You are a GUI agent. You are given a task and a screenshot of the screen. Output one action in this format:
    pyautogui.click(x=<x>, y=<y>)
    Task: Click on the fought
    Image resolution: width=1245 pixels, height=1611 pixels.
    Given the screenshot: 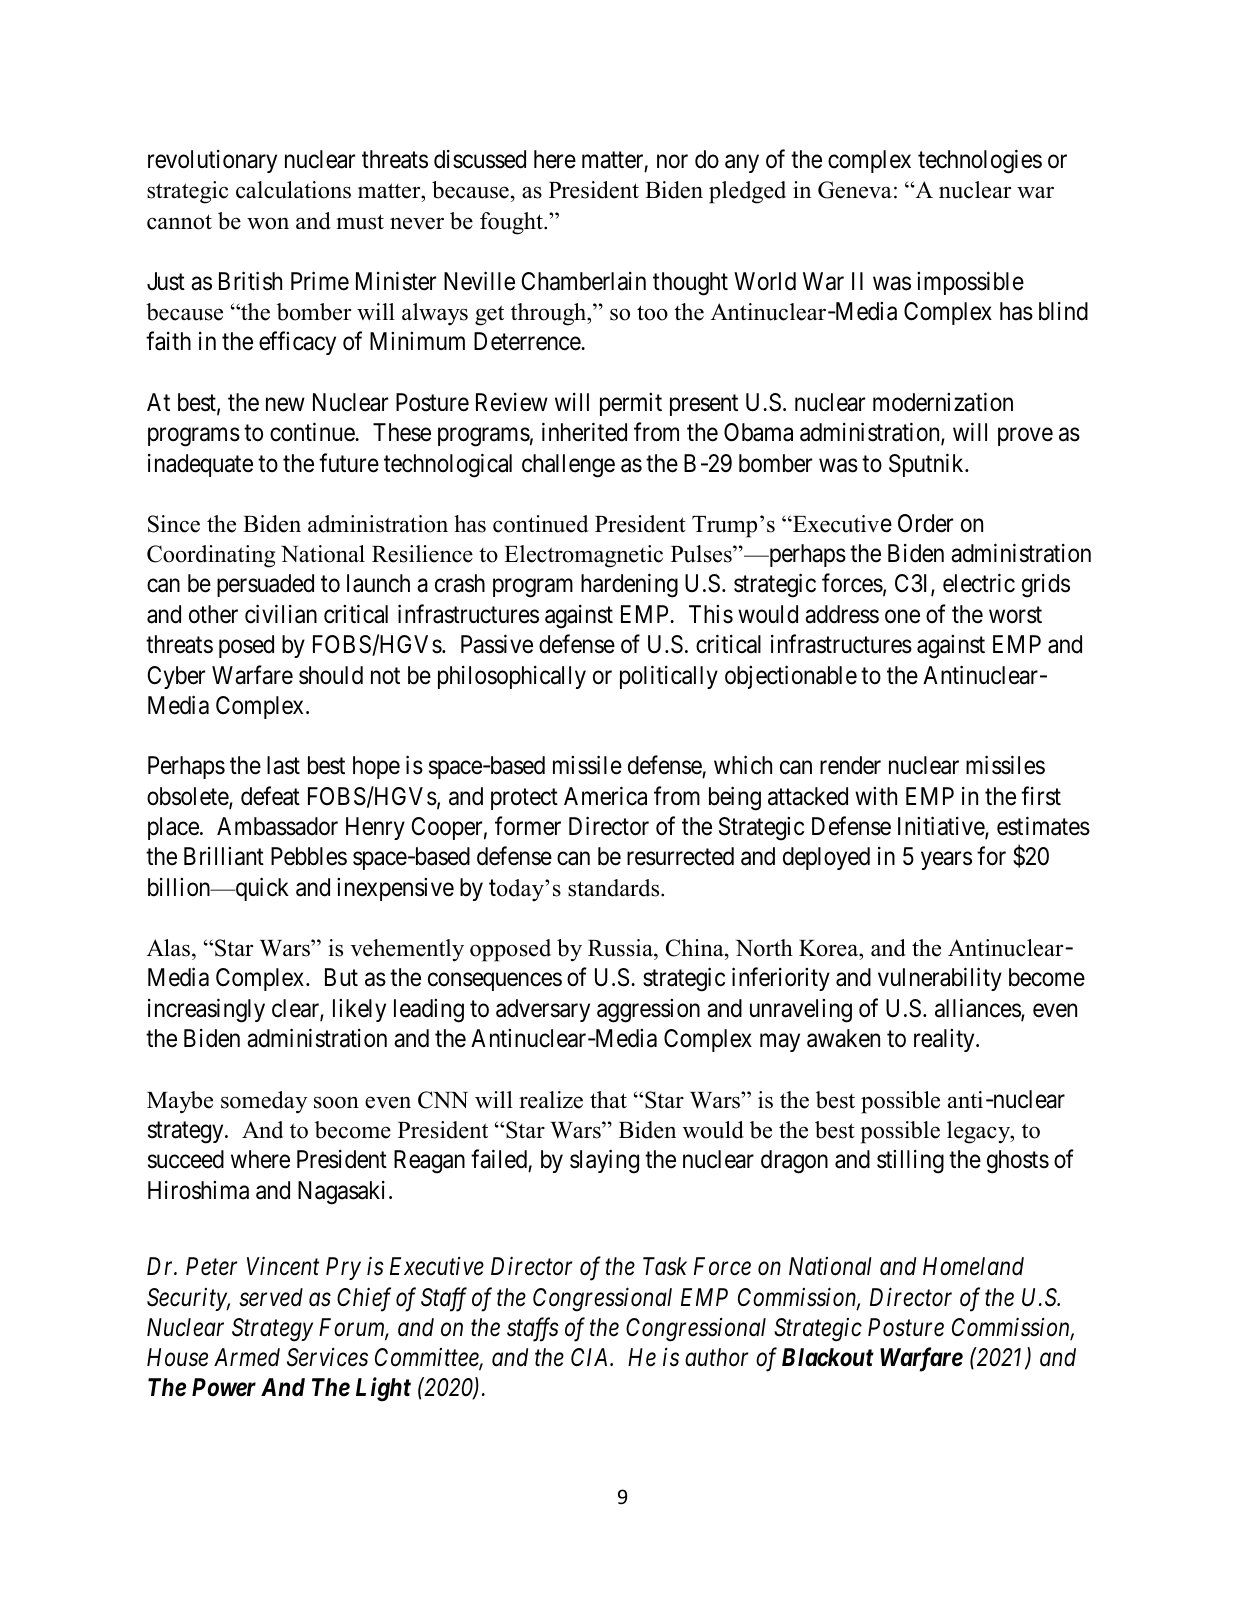 What is the action you would take?
    pyautogui.click(x=512, y=223)
